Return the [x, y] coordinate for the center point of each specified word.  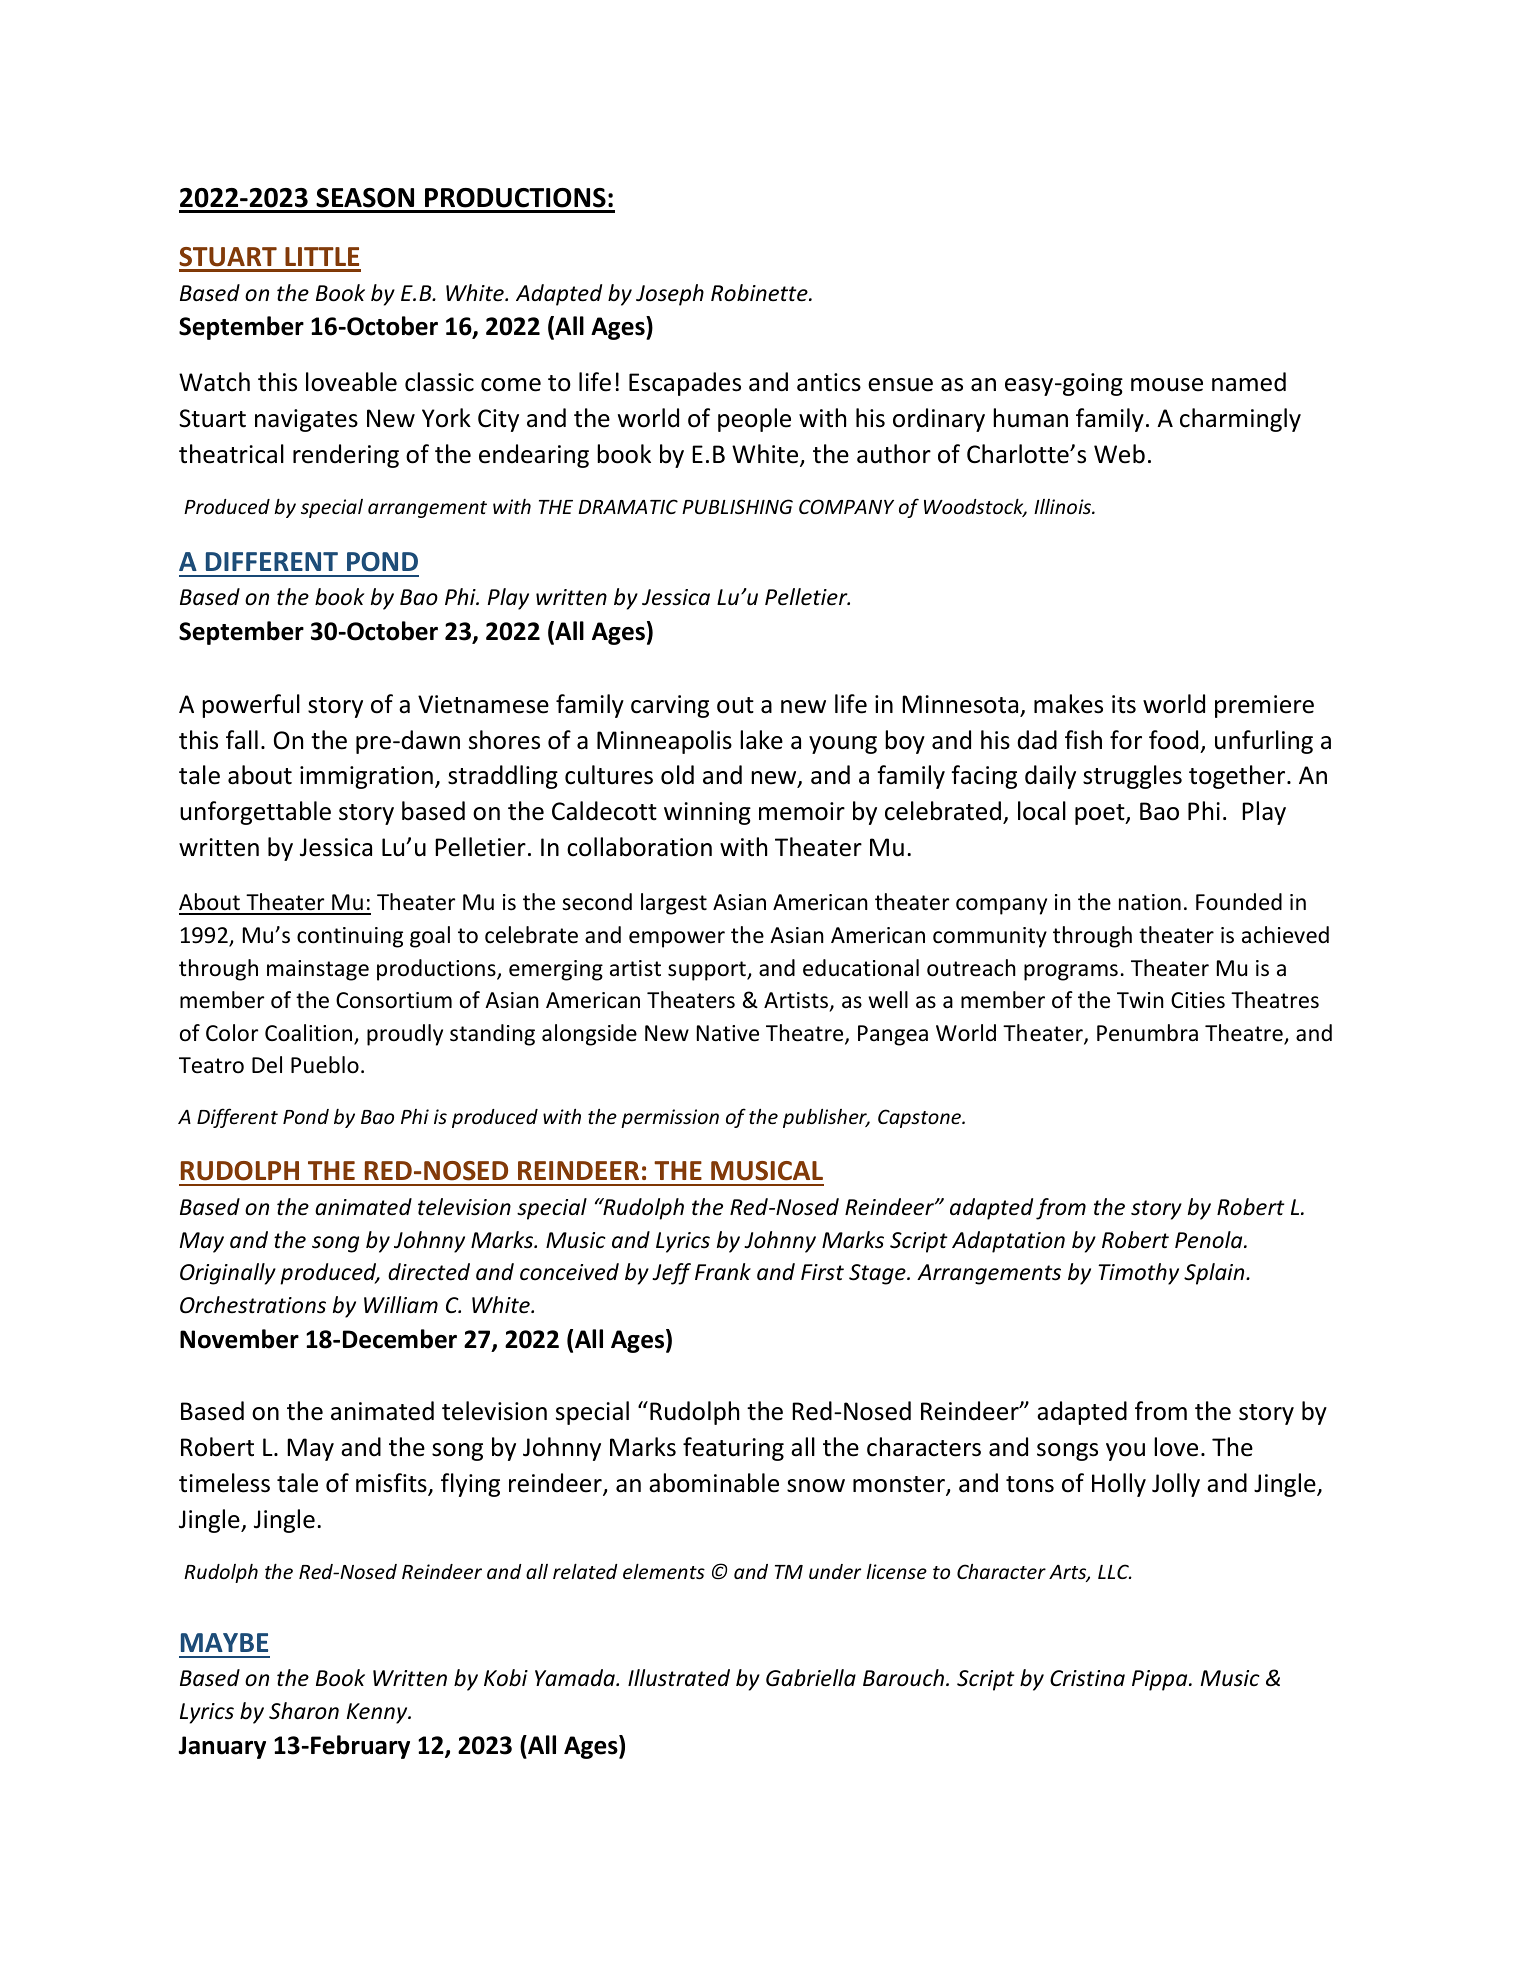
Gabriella [811, 1678]
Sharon [304, 1711]
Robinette [760, 293]
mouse [1167, 385]
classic [439, 382]
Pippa [1161, 1680]
